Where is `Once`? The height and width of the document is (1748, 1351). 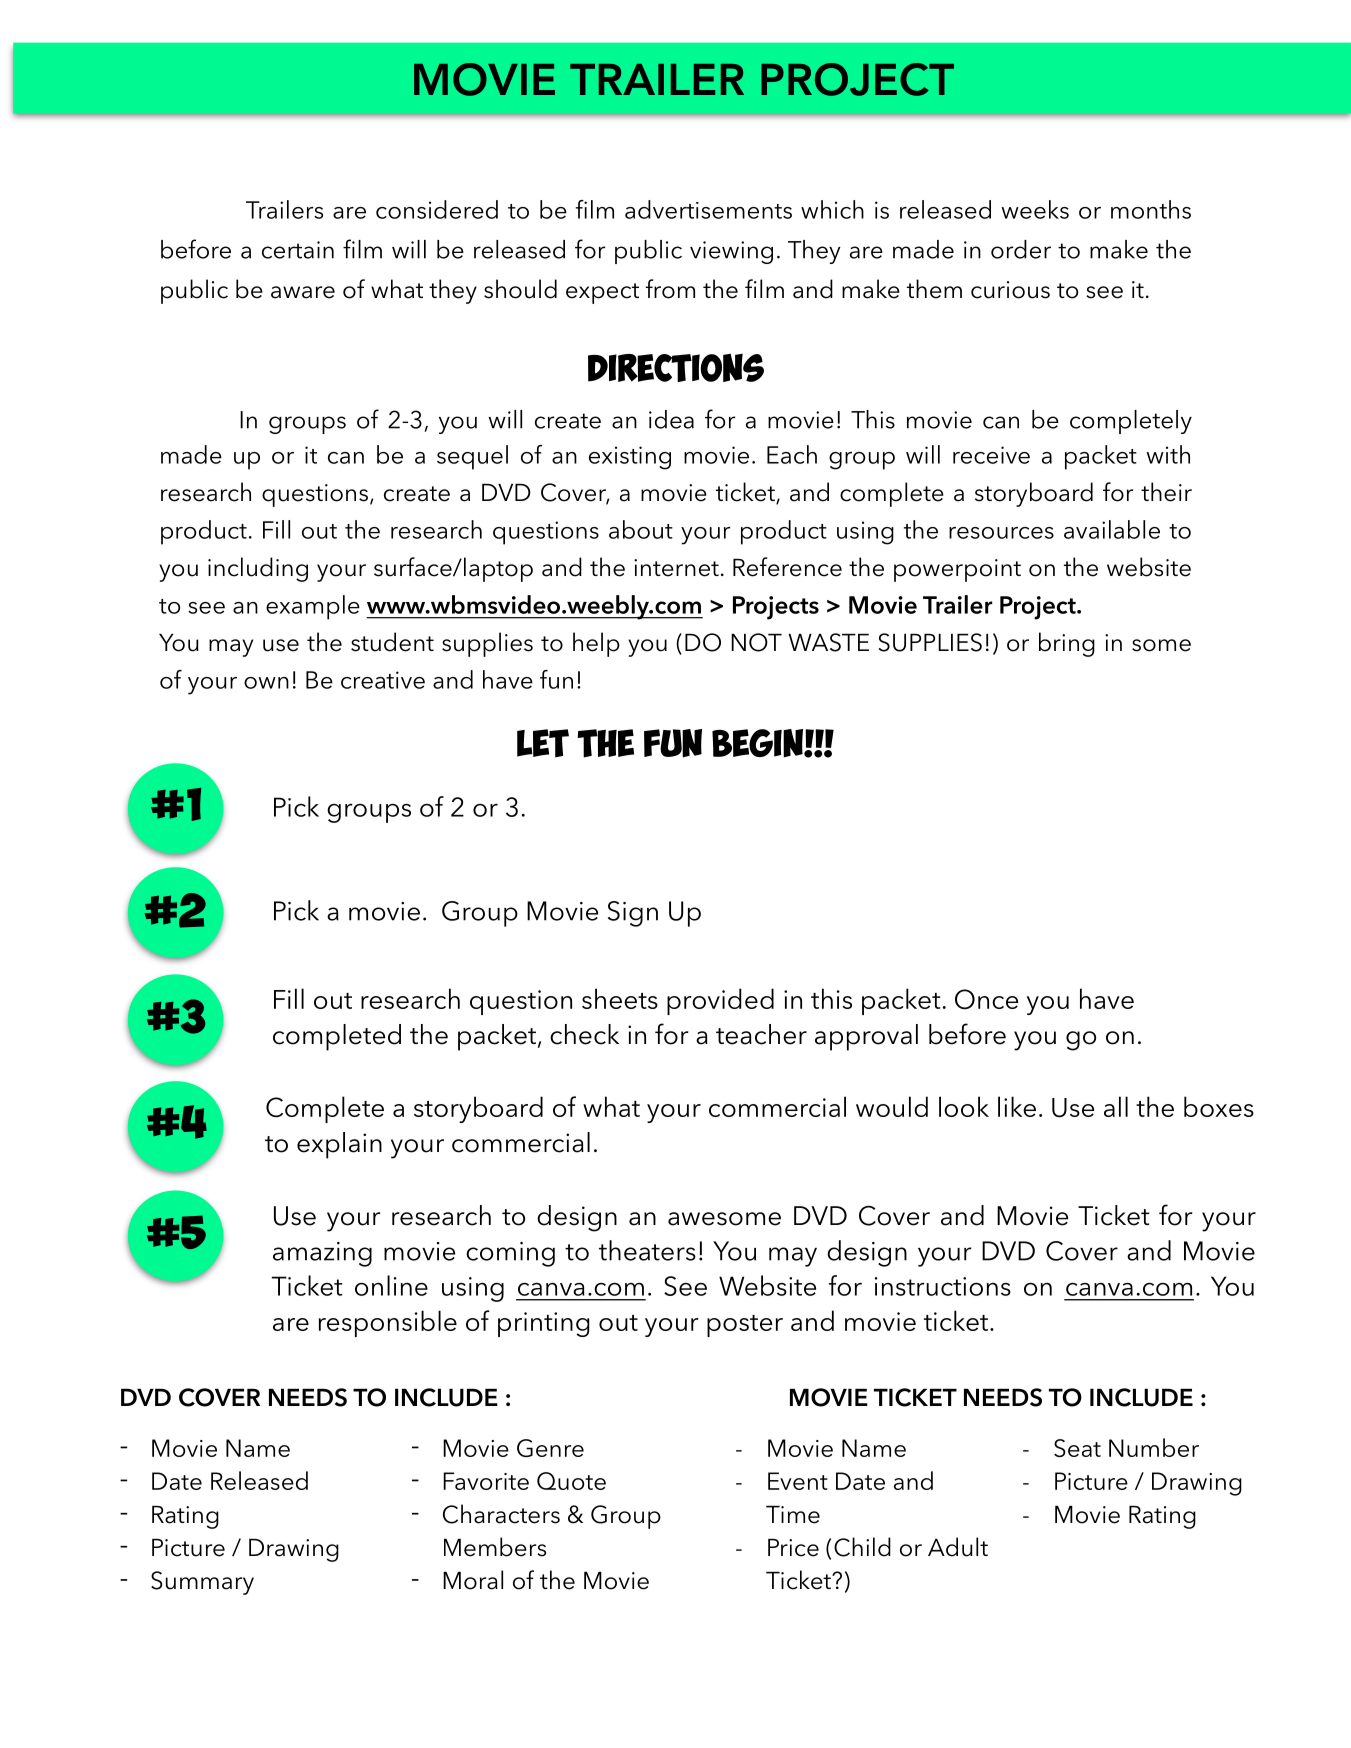
Once is located at coordinates (986, 999).
